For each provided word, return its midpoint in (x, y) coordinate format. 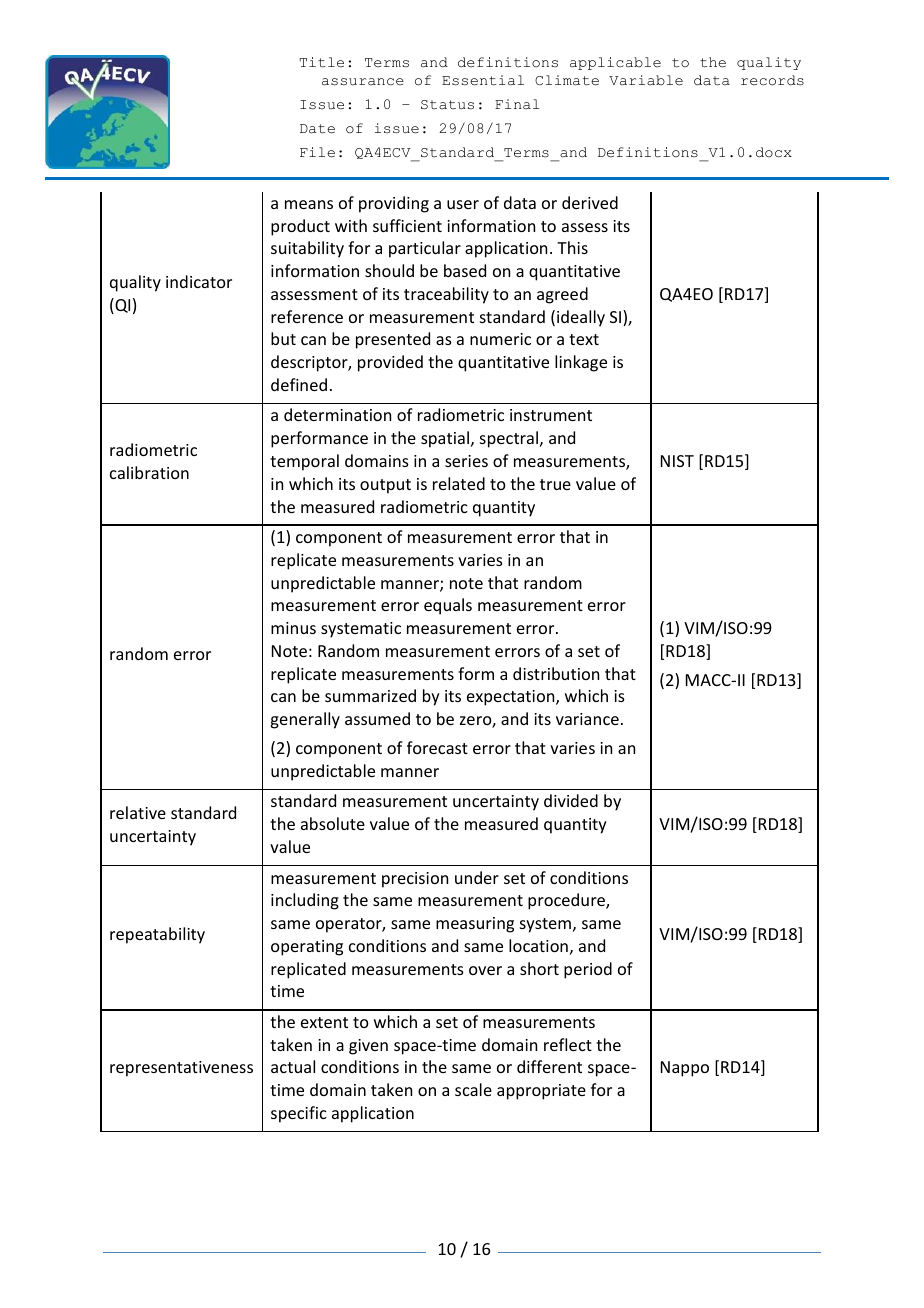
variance (587, 719)
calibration (149, 472)
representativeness (181, 1069)
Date (317, 129)
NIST (677, 461)
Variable (646, 80)
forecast (437, 747)
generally (305, 720)
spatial (445, 439)
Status (447, 105)
